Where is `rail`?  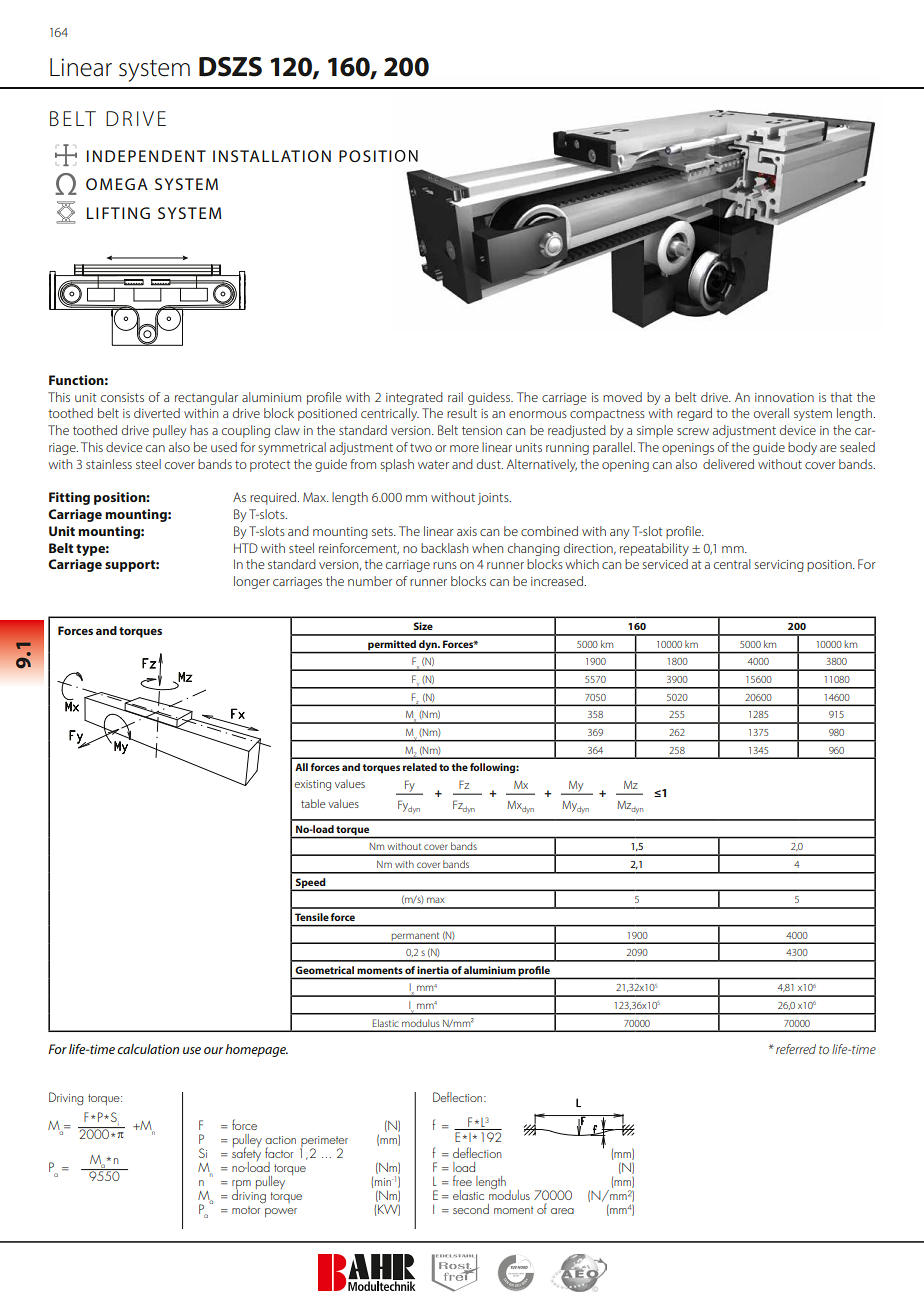
rail is located at coordinates (455, 397).
